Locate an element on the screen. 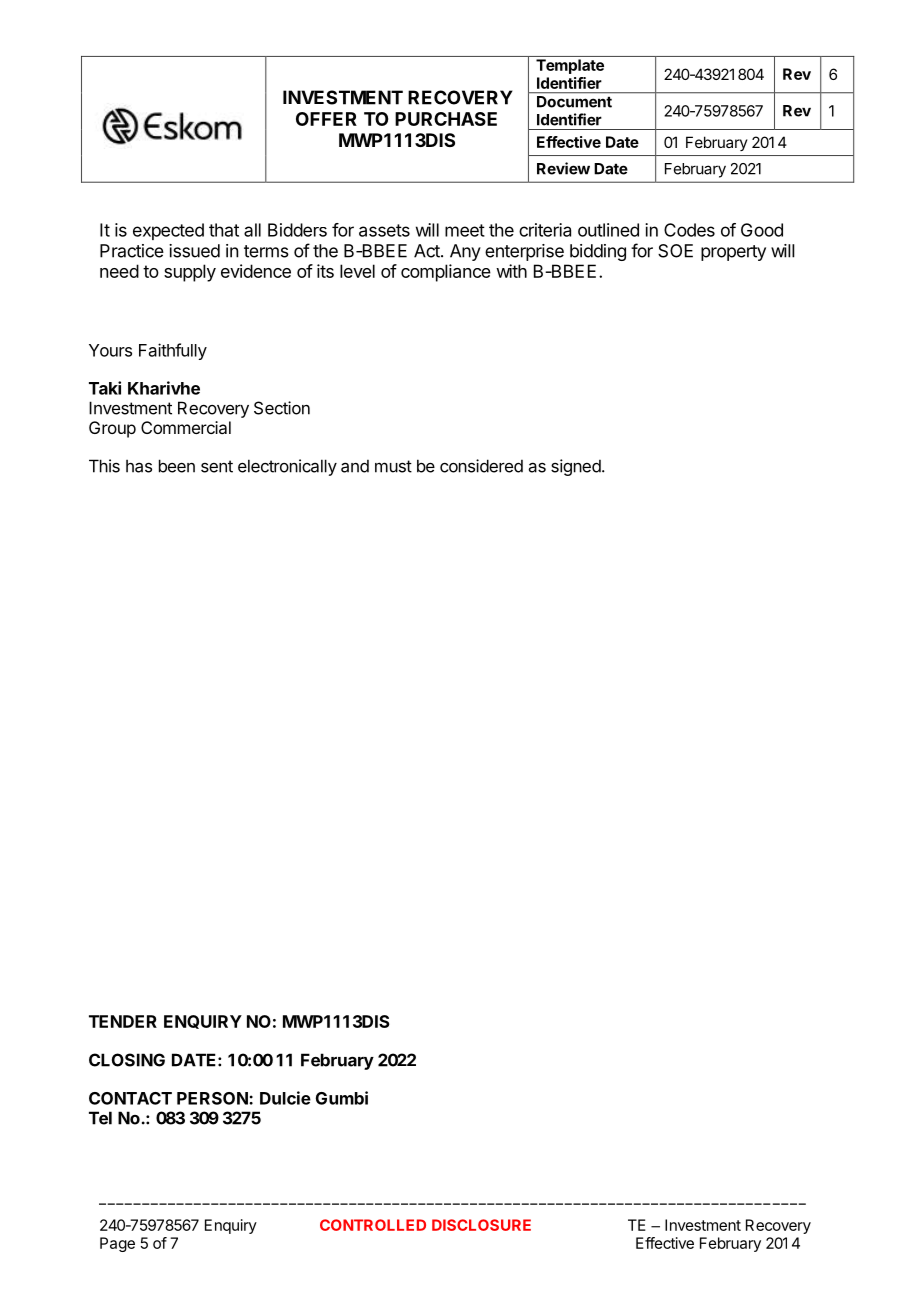 This screenshot has height=1308, width=924. PURCHASE is located at coordinates (446, 119).
